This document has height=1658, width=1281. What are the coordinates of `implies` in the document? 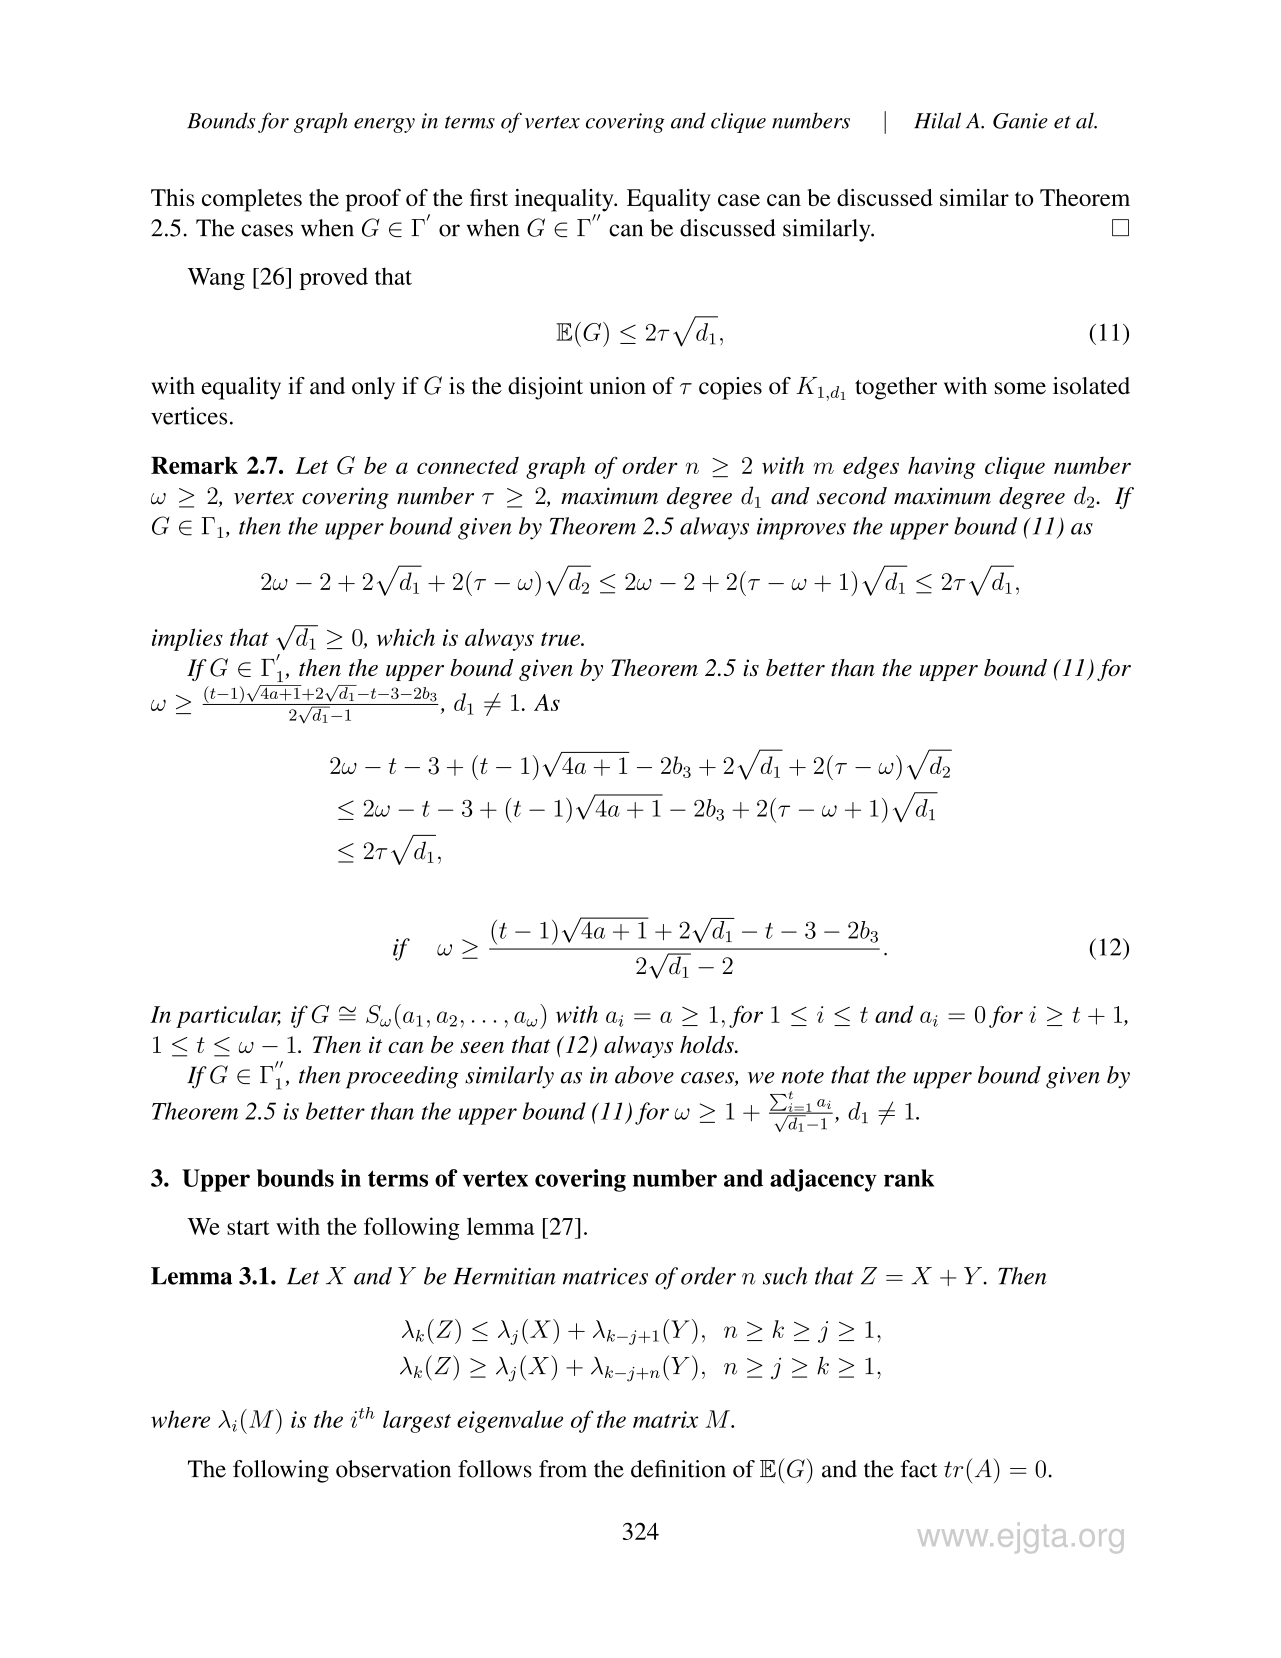 It's located at (187, 639).
